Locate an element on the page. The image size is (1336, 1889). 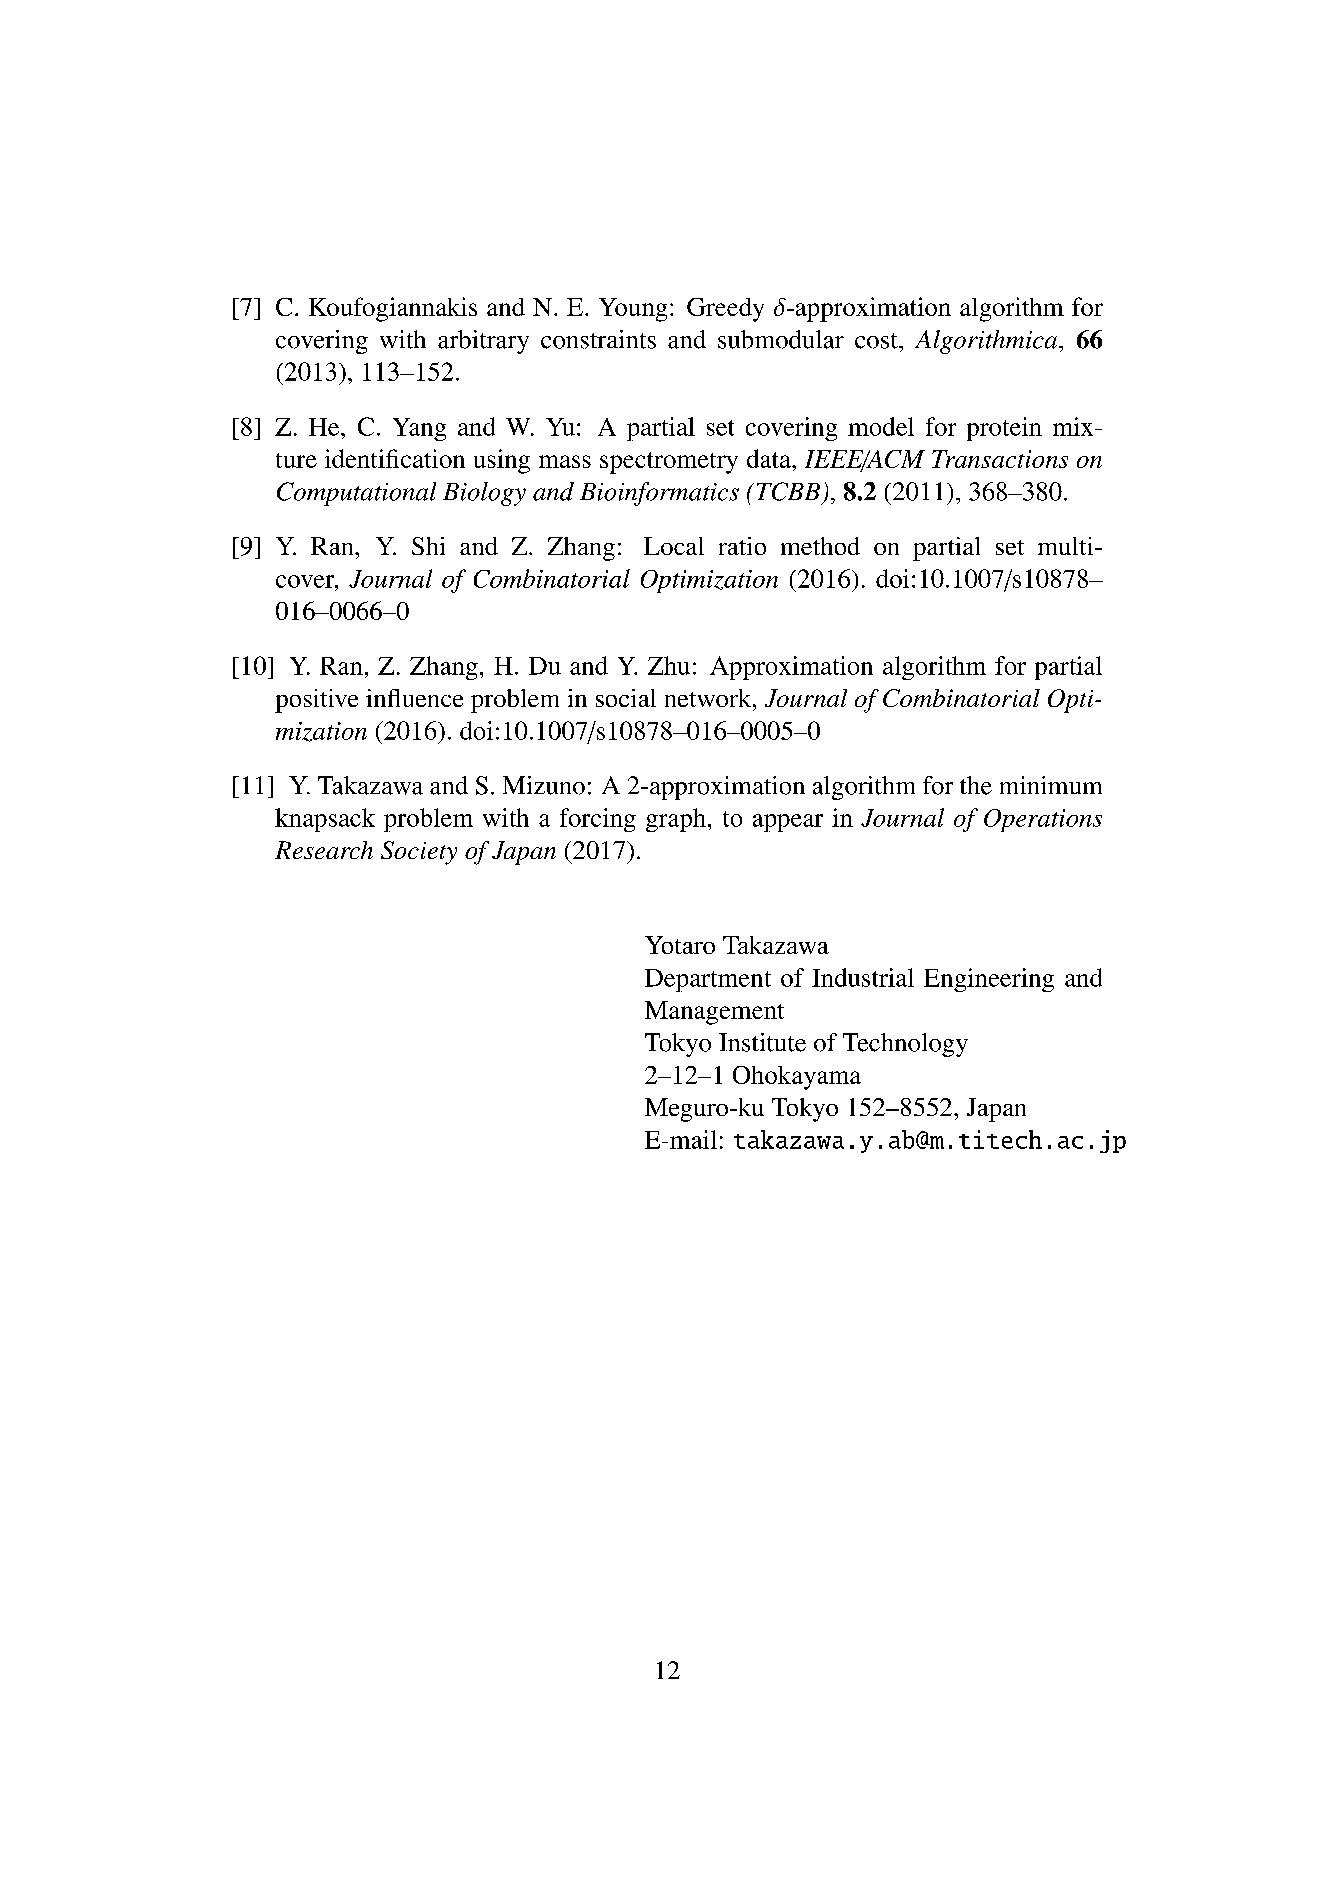
Institute is located at coordinates (762, 1042).
